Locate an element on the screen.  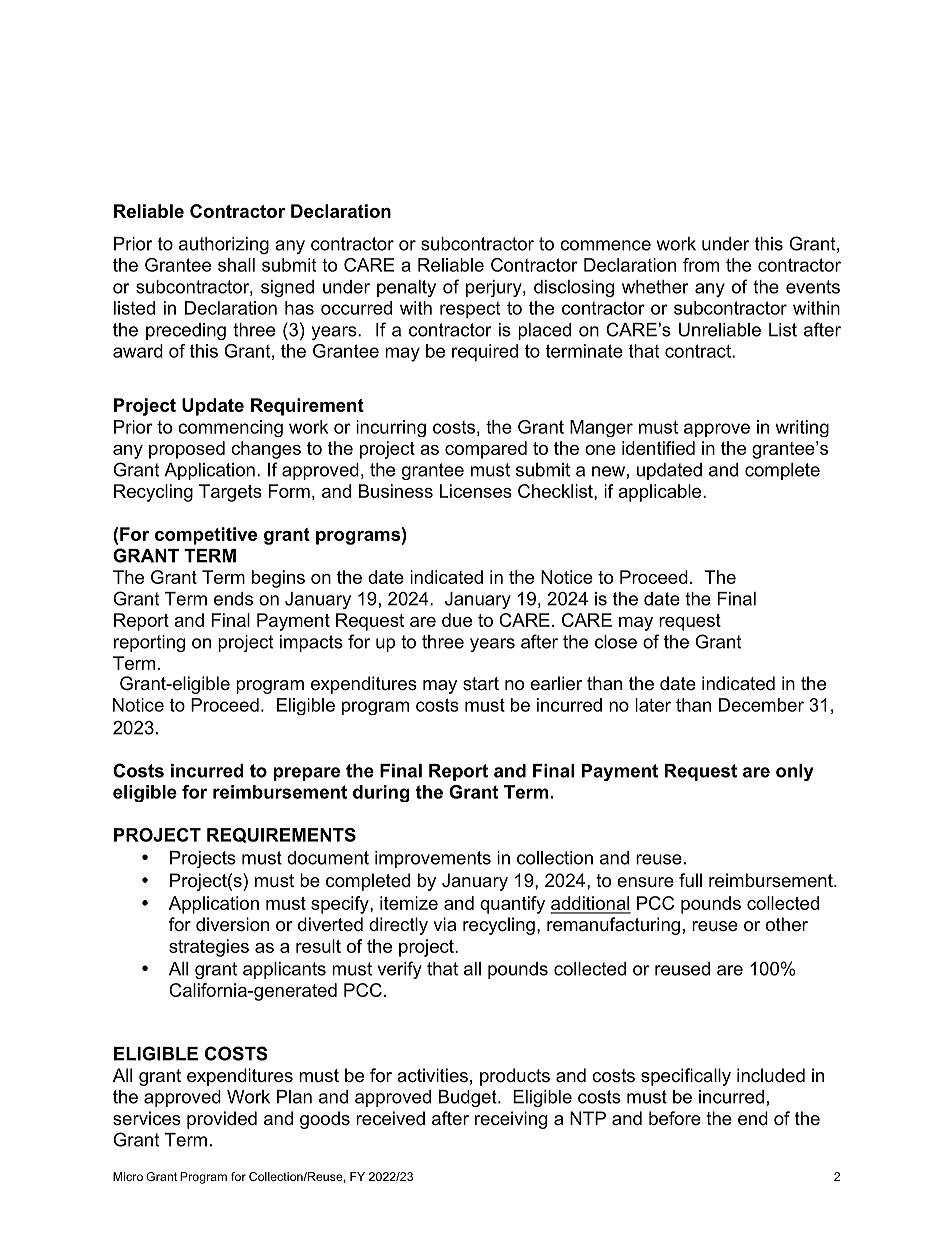
during is located at coordinates (381, 793).
